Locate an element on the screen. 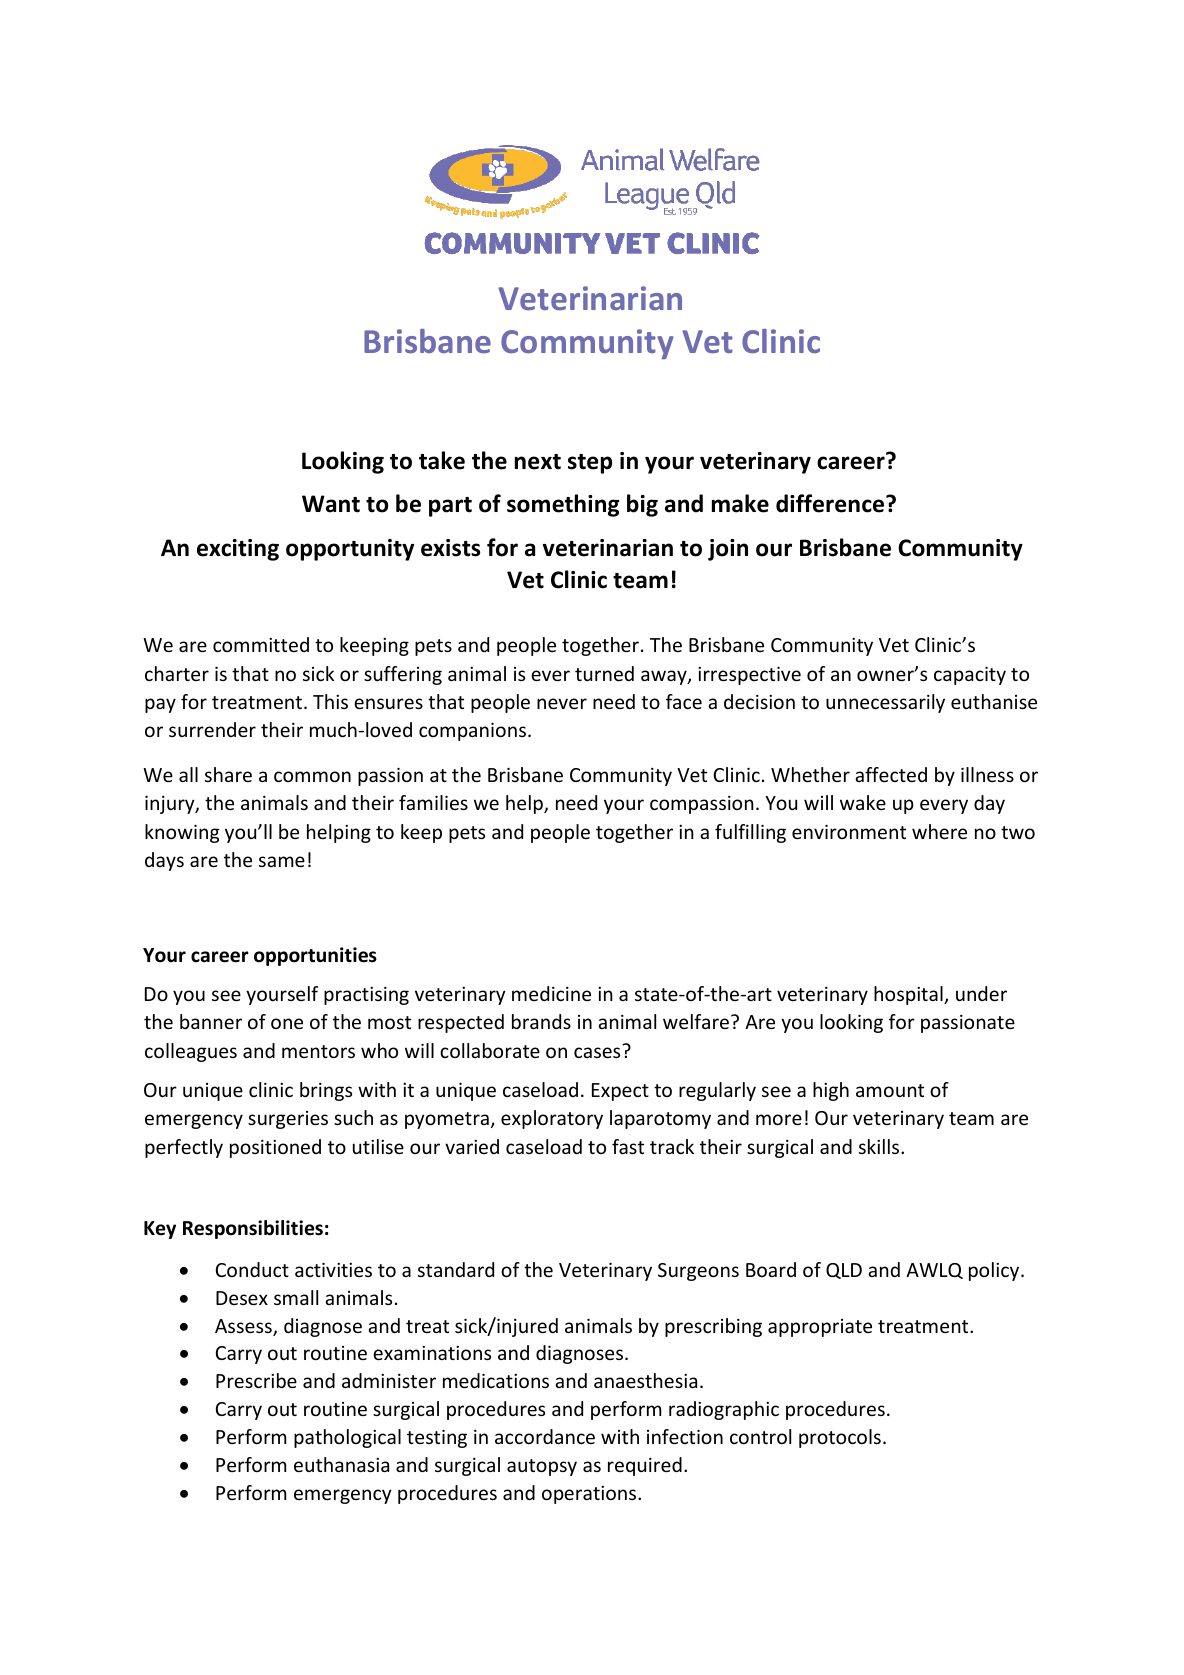 The height and width of the screenshot is (1675, 1184). euthanasia is located at coordinates (341, 1464).
